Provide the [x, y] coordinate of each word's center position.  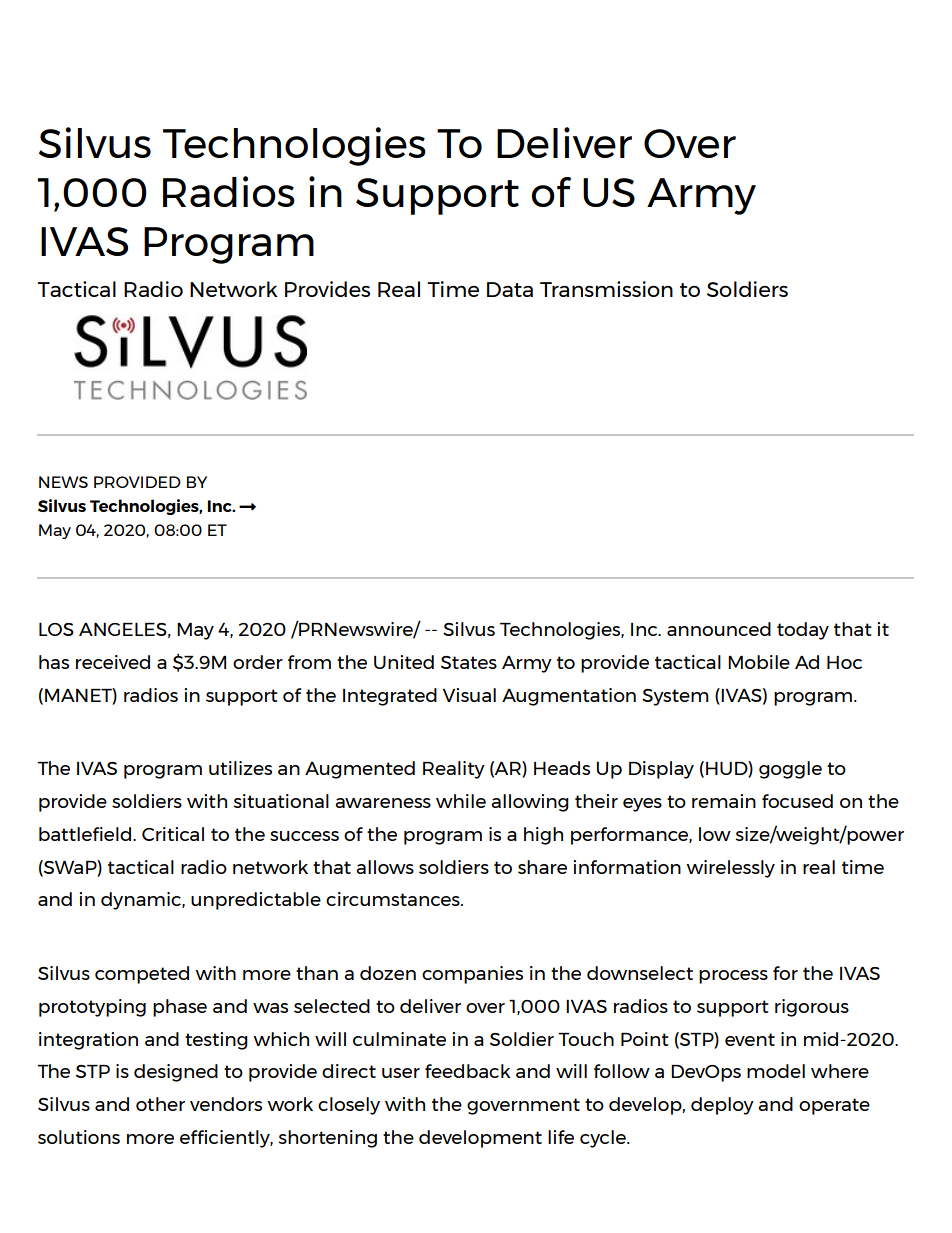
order [258, 662]
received [113, 662]
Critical [173, 834]
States [469, 662]
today [803, 631]
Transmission [606, 289]
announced [719, 629]
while [461, 801]
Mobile [759, 662]
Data [510, 289]
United [404, 662]
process [733, 977]
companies [472, 975]
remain [724, 801]
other [160, 1104]
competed [142, 975]
